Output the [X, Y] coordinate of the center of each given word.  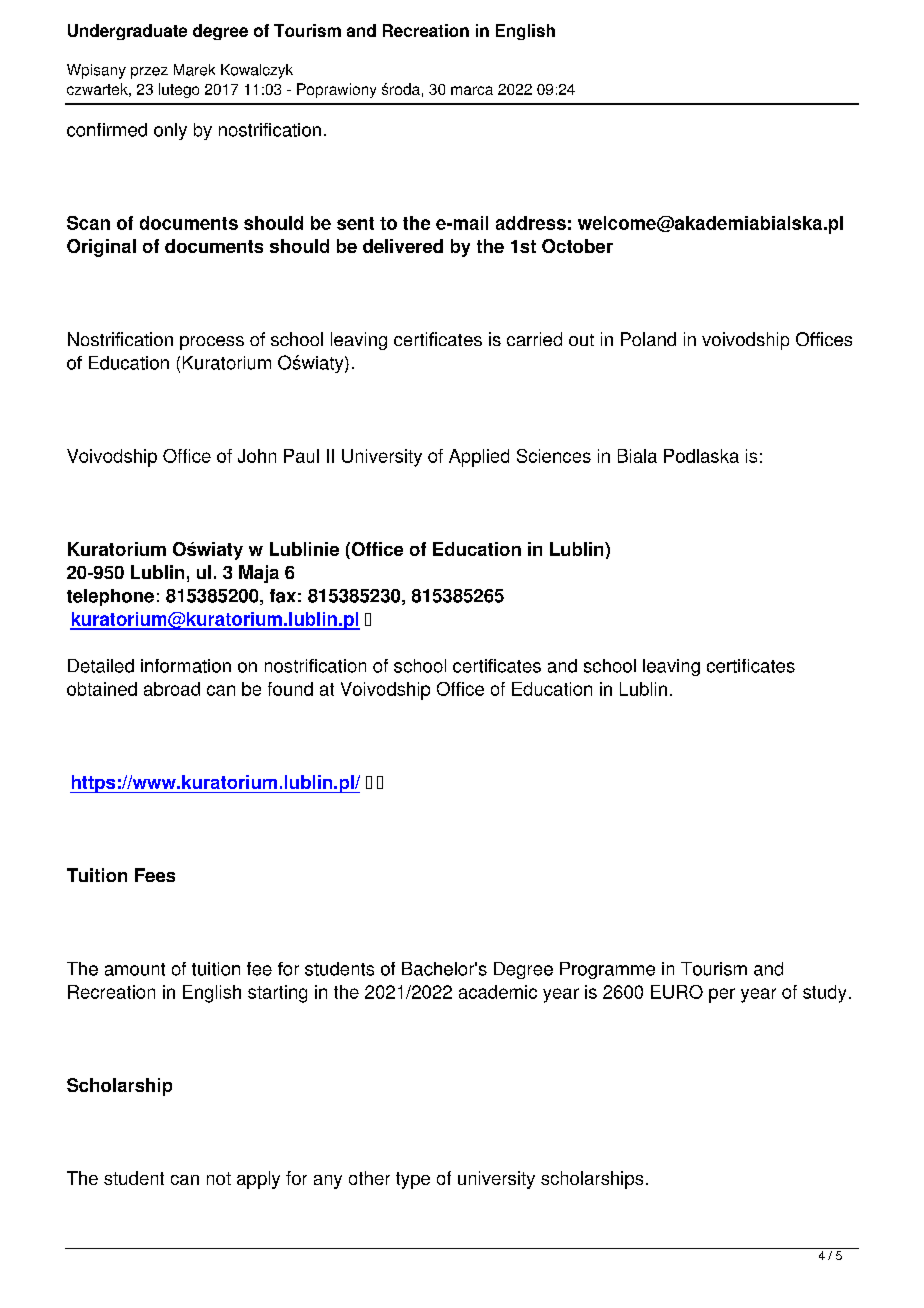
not [219, 1178]
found [290, 689]
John [257, 456]
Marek [194, 70]
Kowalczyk [257, 71]
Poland [648, 339]
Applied [479, 458]
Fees [155, 875]
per [722, 995]
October [577, 246]
